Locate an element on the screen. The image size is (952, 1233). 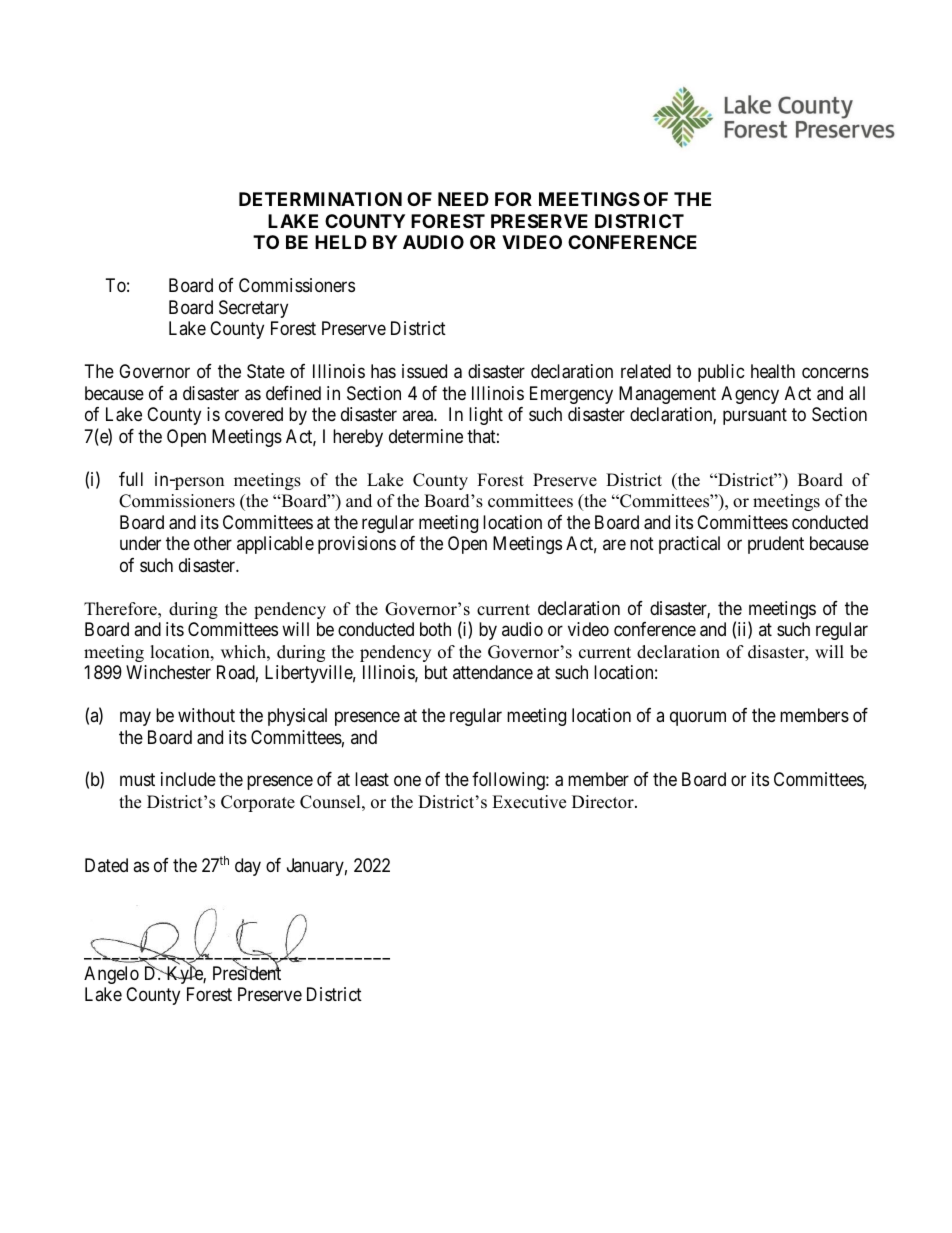
day is located at coordinates (248, 867).
